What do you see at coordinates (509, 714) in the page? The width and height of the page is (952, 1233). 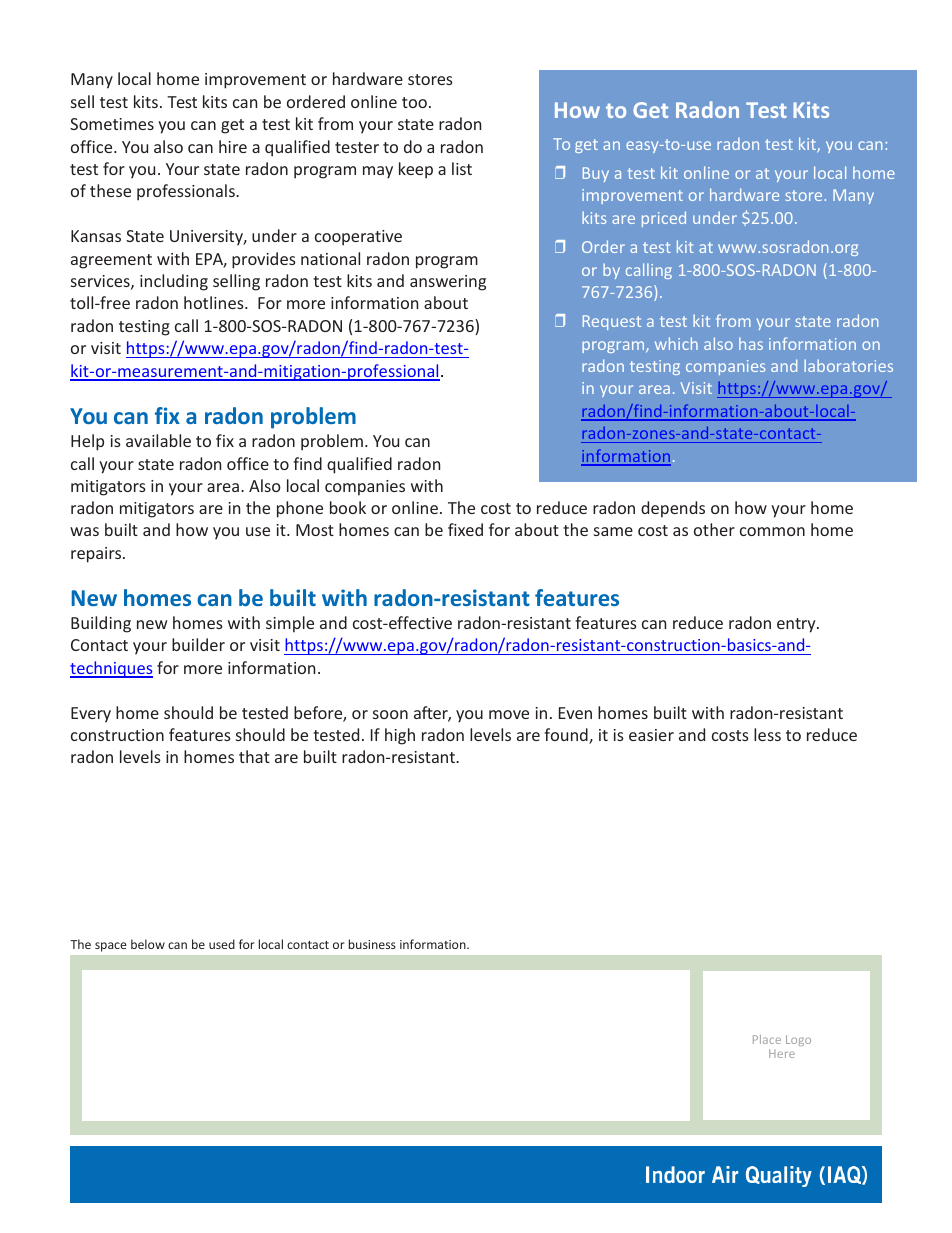 I see `move` at bounding box center [509, 714].
